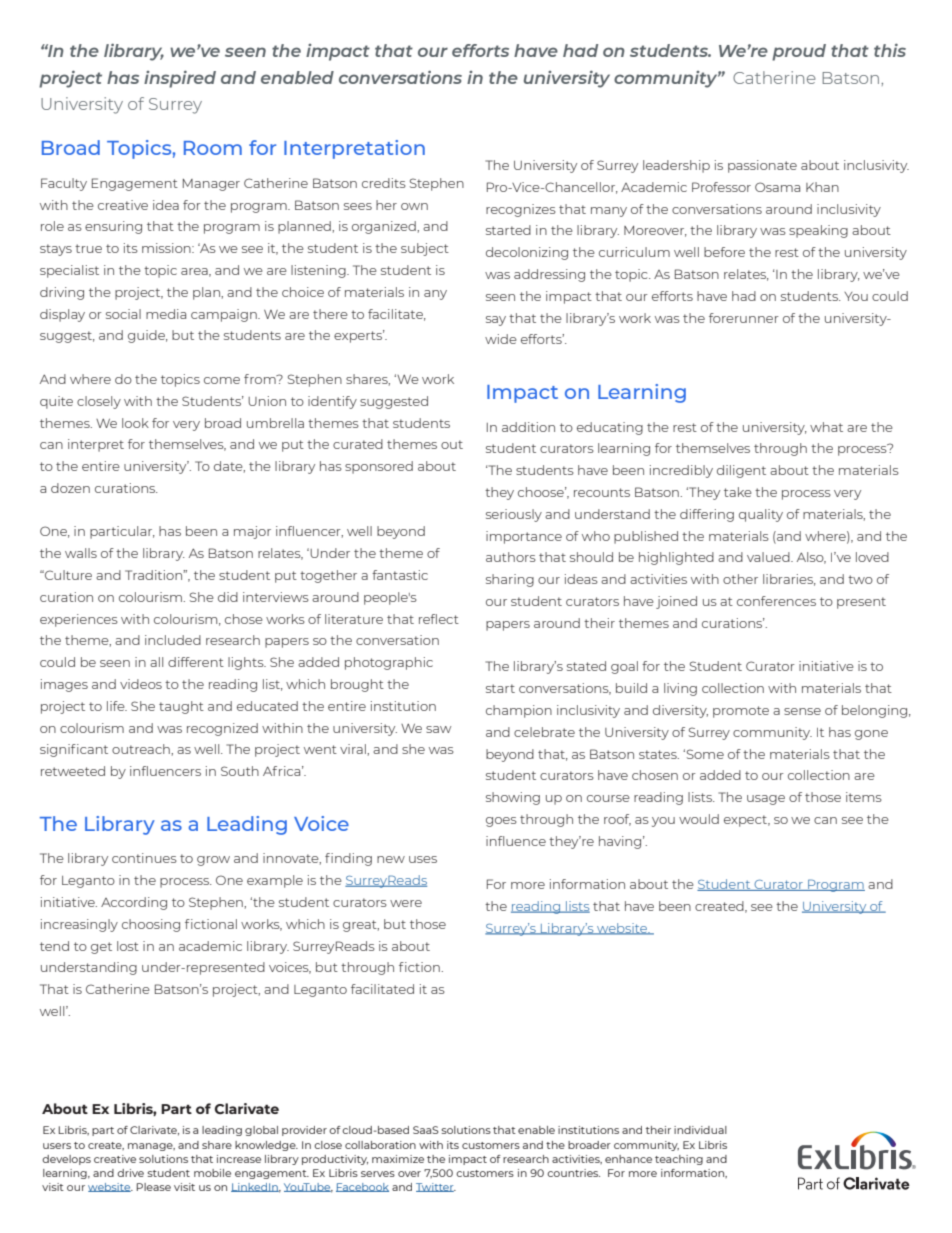  I want to click on included, so click(173, 640).
